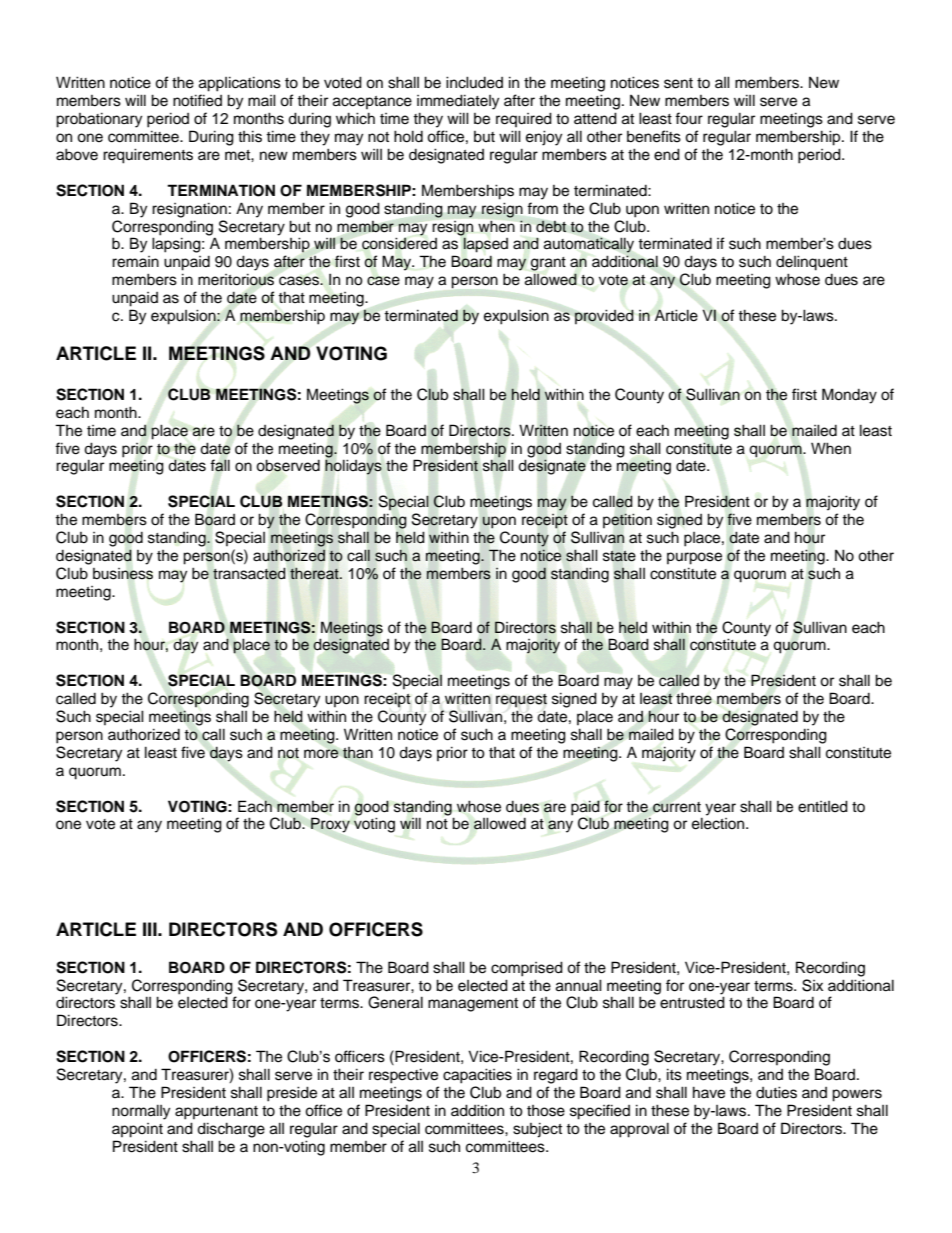 The width and height of the screenshot is (952, 1233). I want to click on Monday, so click(849, 396).
